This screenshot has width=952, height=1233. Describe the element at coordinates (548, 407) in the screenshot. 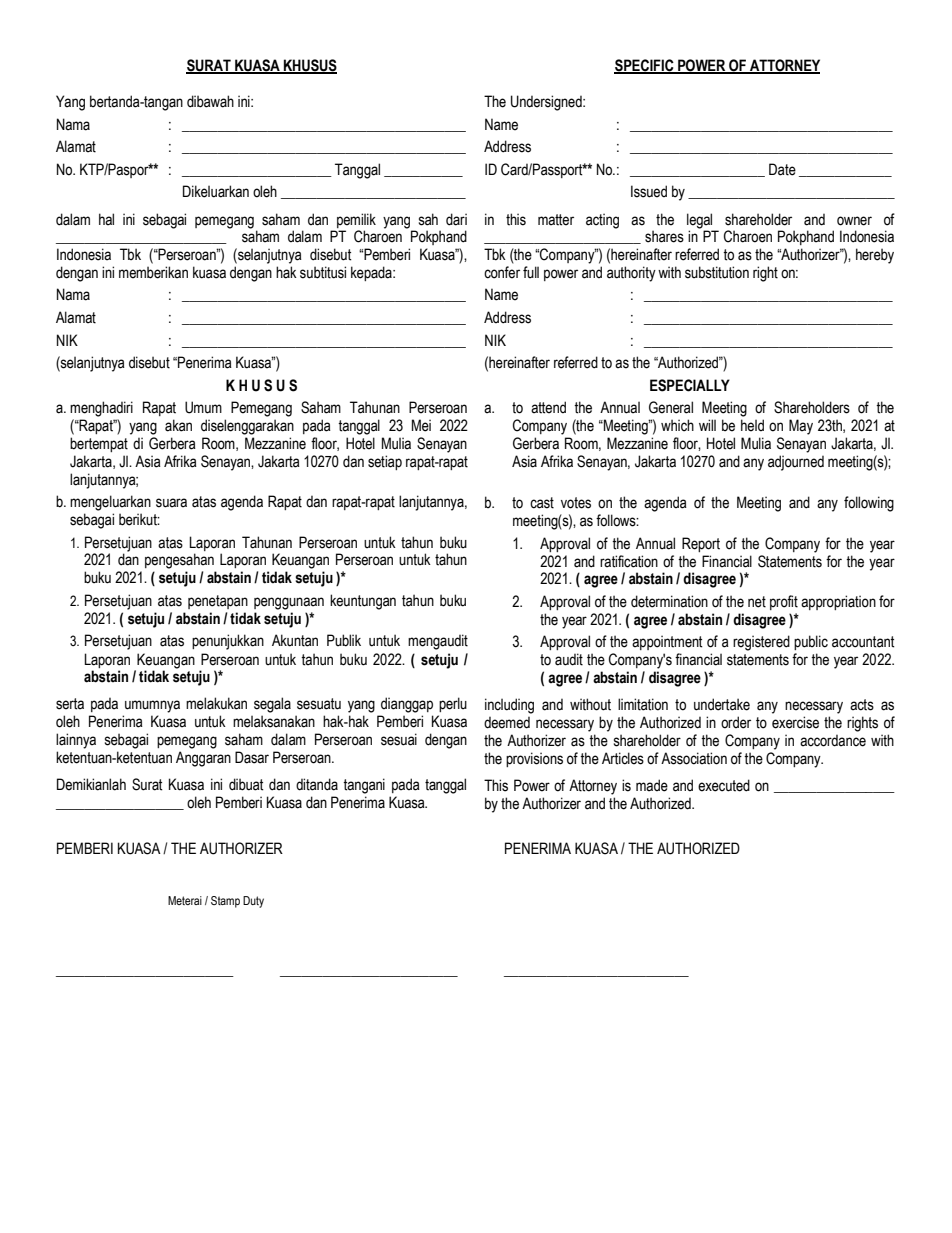

I see `attend` at that location.
